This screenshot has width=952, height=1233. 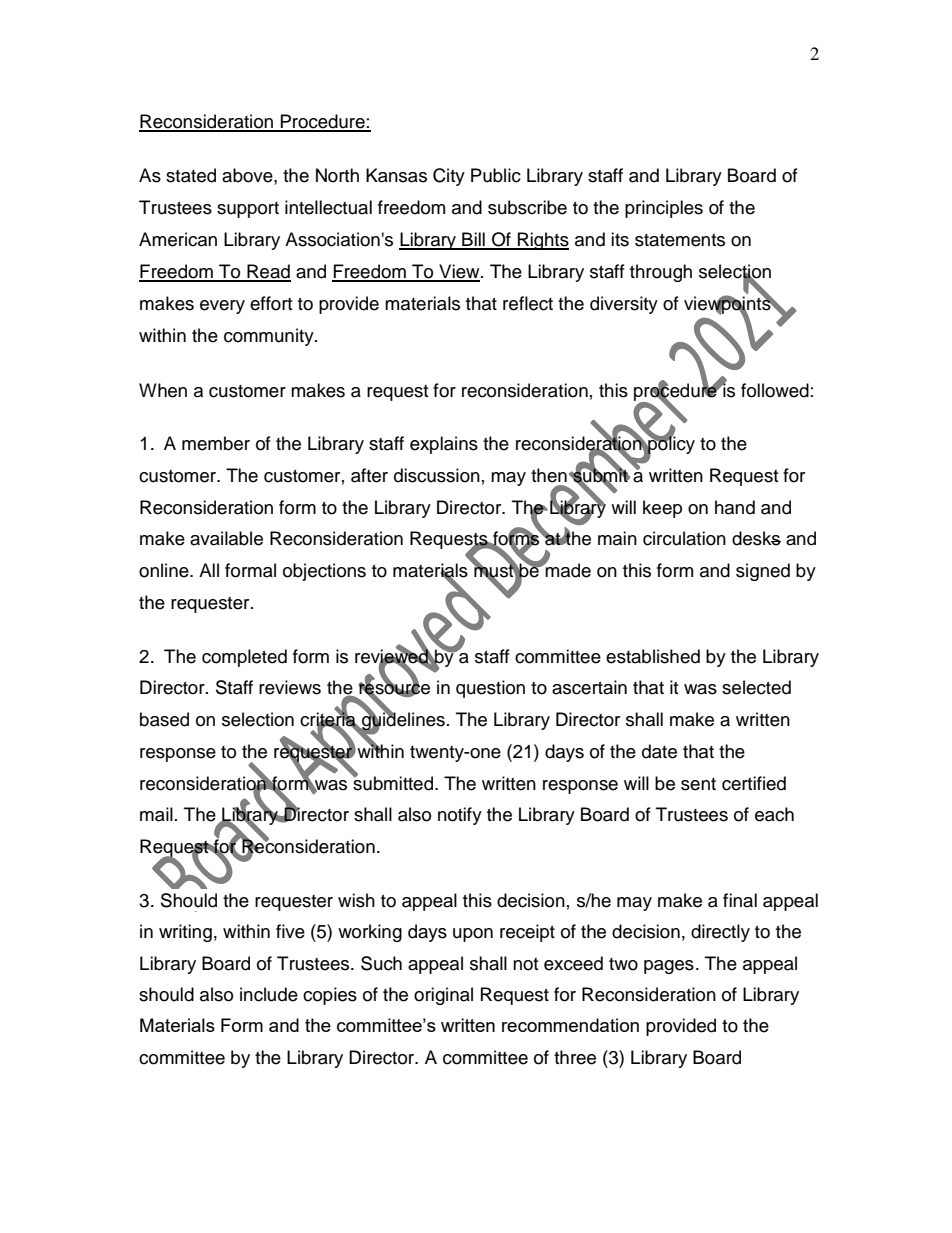 I want to click on support, so click(x=248, y=210).
